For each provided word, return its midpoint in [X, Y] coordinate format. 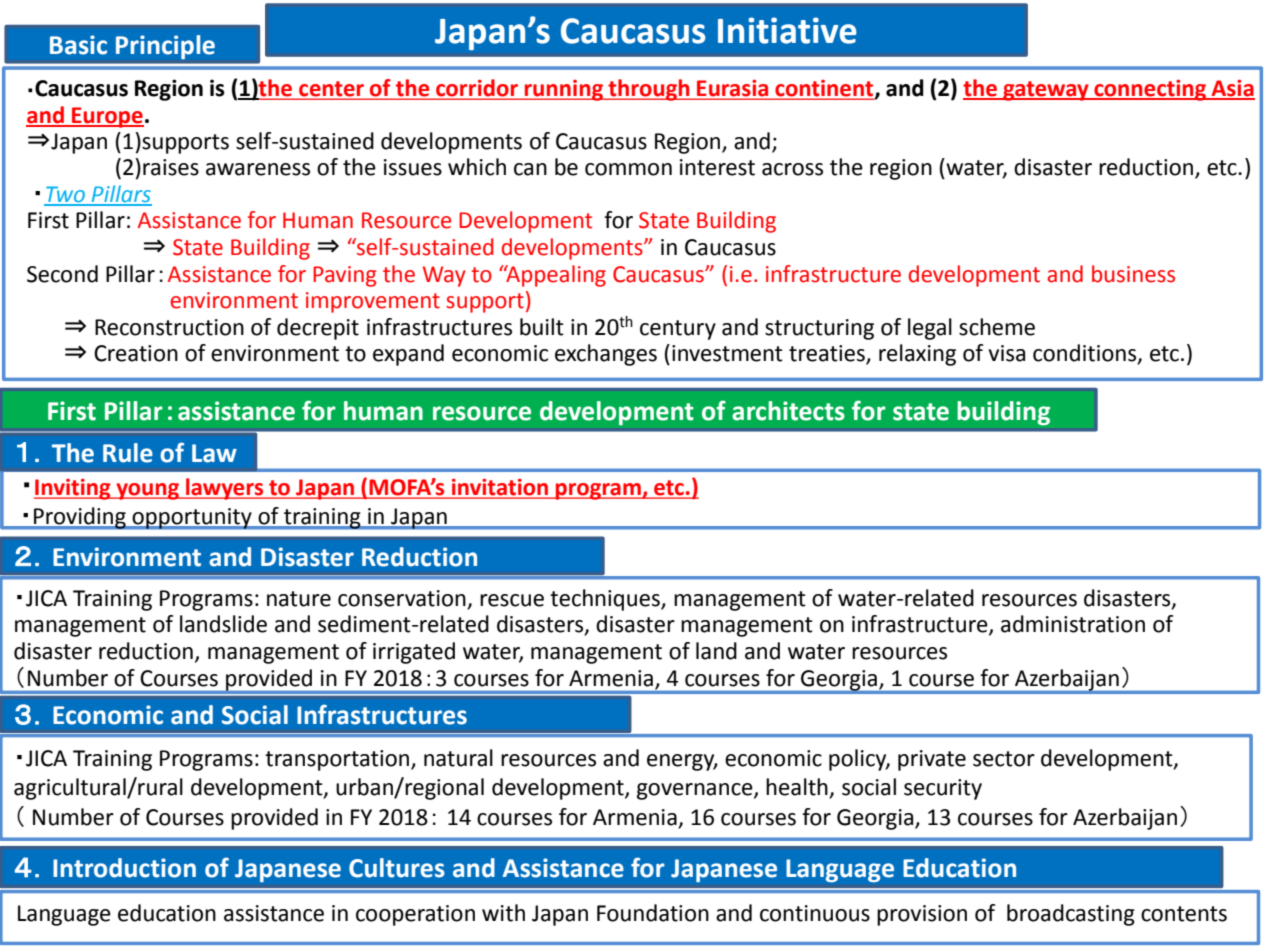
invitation [500, 488]
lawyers [225, 489]
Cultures [397, 868]
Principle [165, 47]
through [649, 90]
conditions [1086, 354]
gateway [1046, 91]
